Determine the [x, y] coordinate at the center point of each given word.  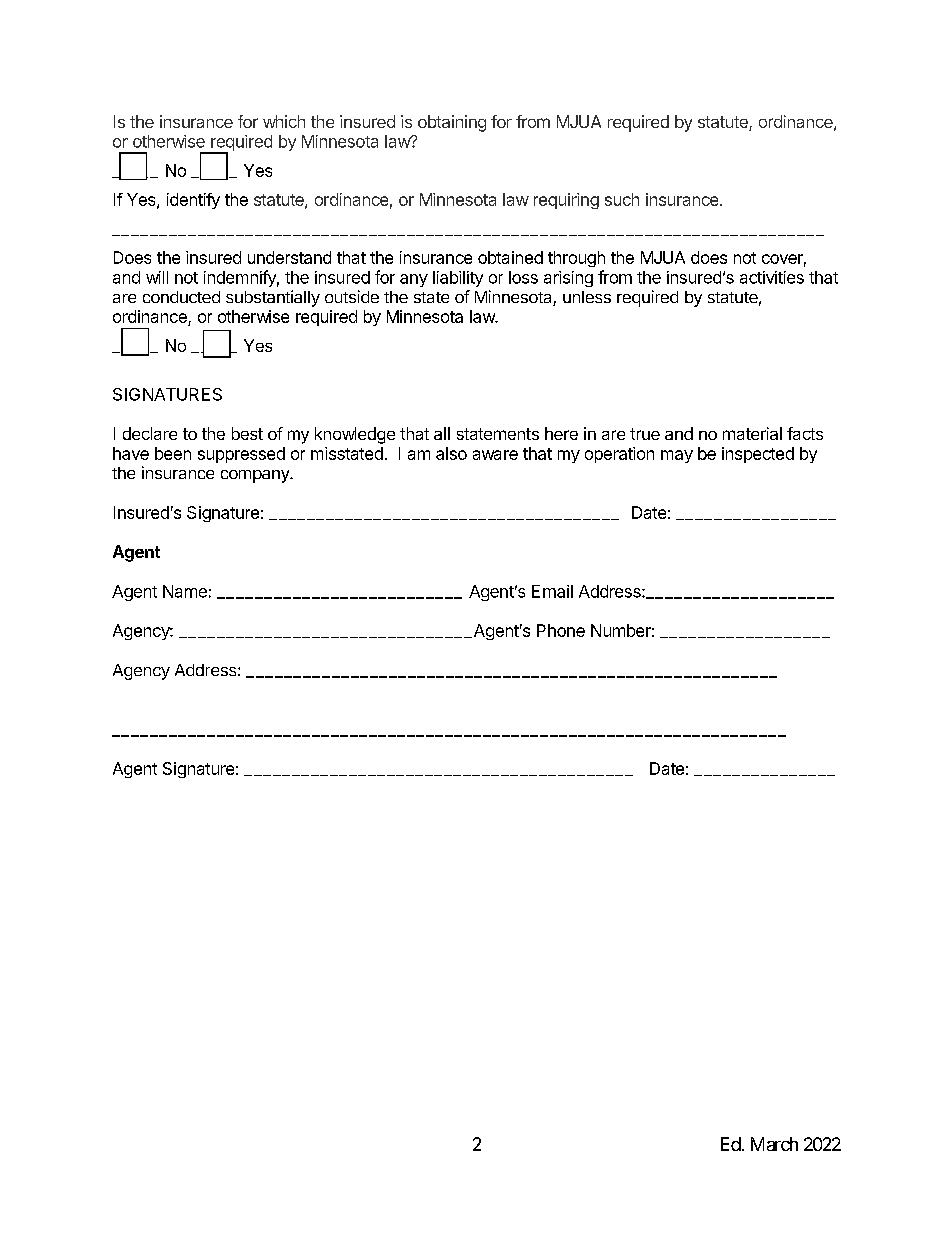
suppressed [241, 455]
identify [193, 201]
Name [185, 591]
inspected [758, 455]
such [622, 199]
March [774, 1144]
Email [552, 591]
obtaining [452, 123]
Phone [561, 630]
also [451, 453]
